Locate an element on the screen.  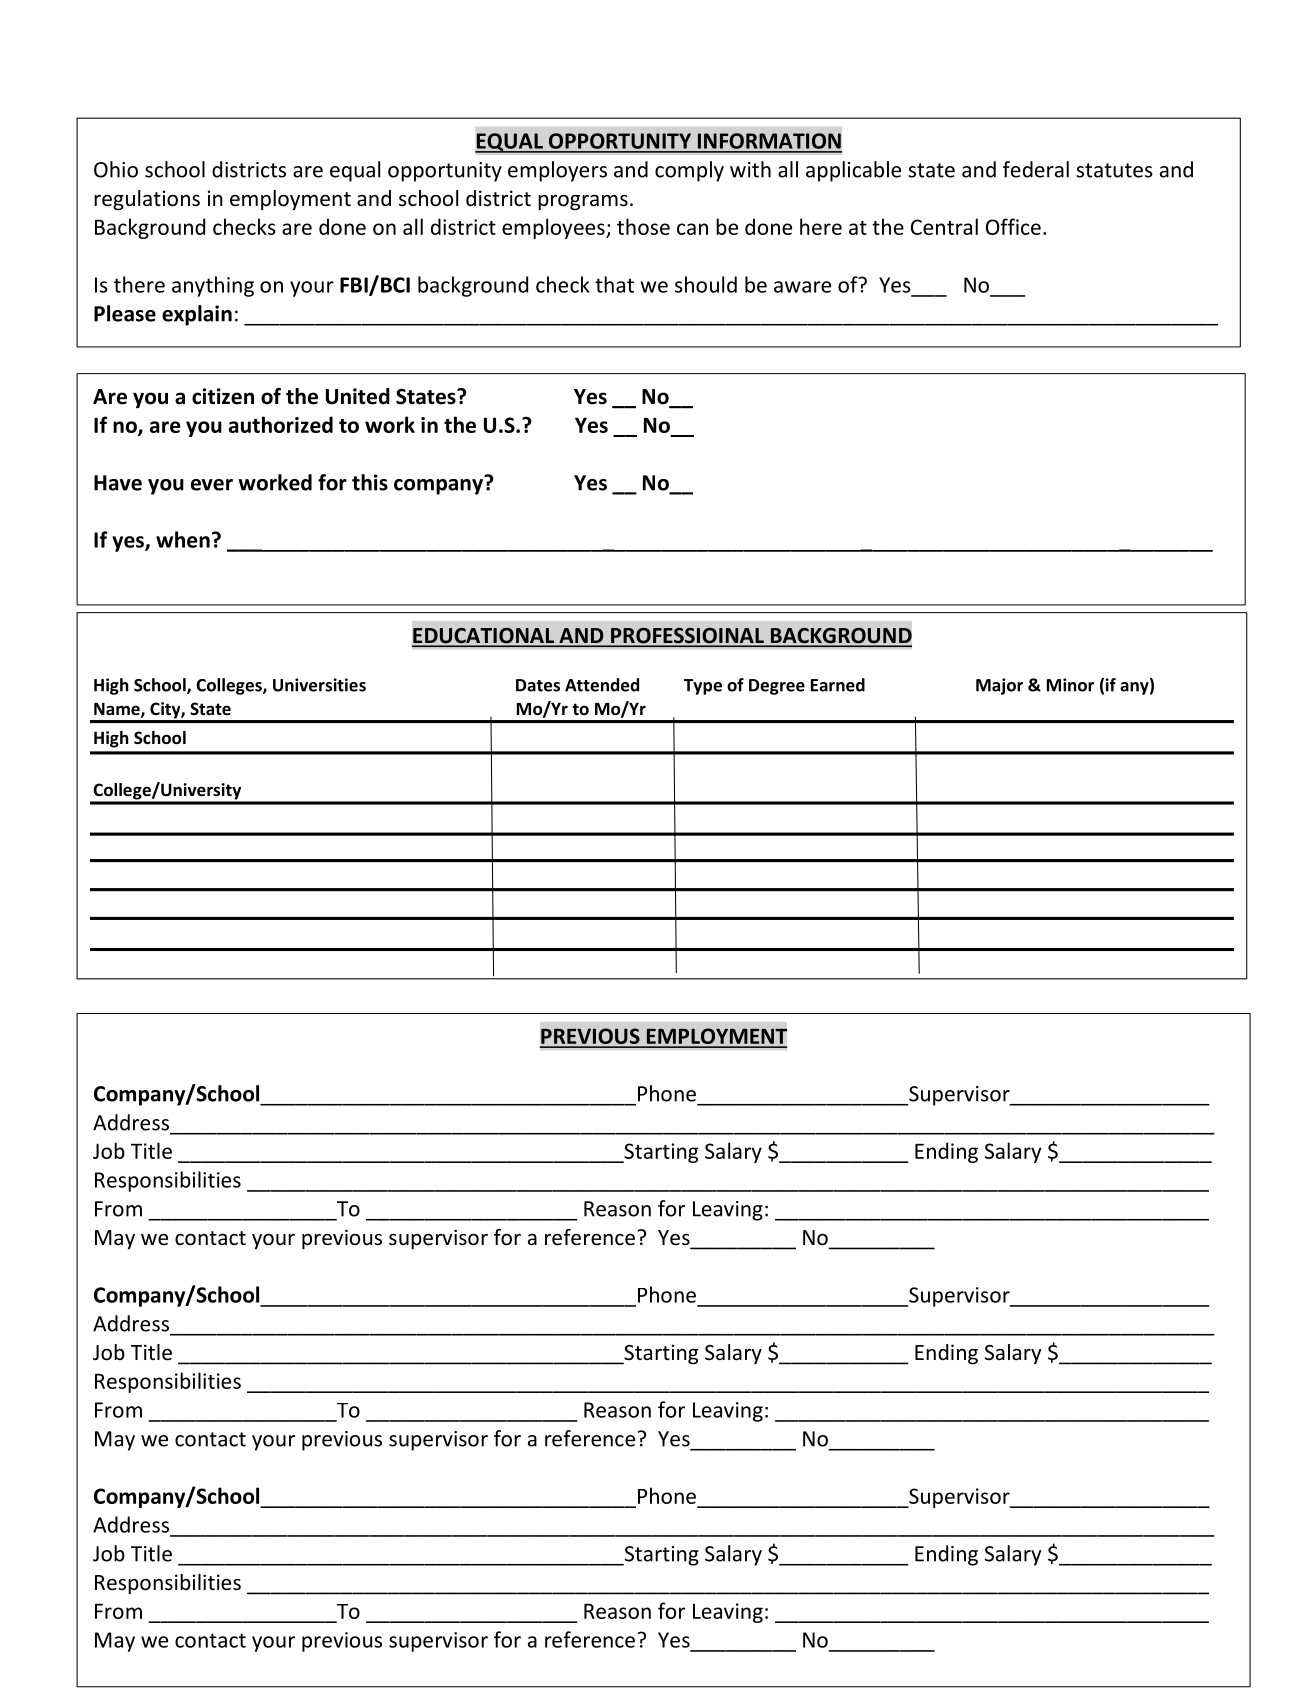
when is located at coordinates (183, 539).
